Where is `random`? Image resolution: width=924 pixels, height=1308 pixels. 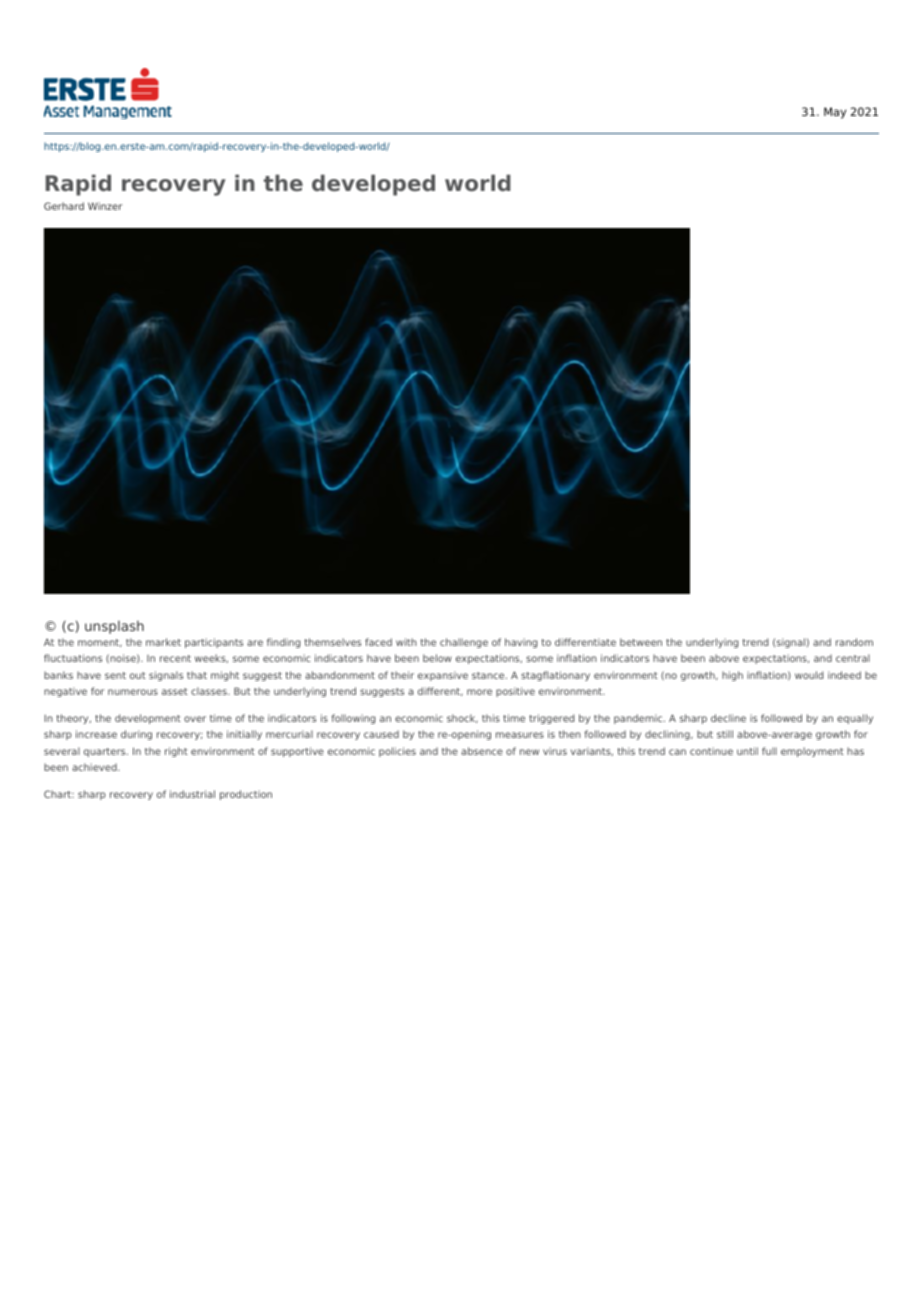 random is located at coordinates (854, 642).
